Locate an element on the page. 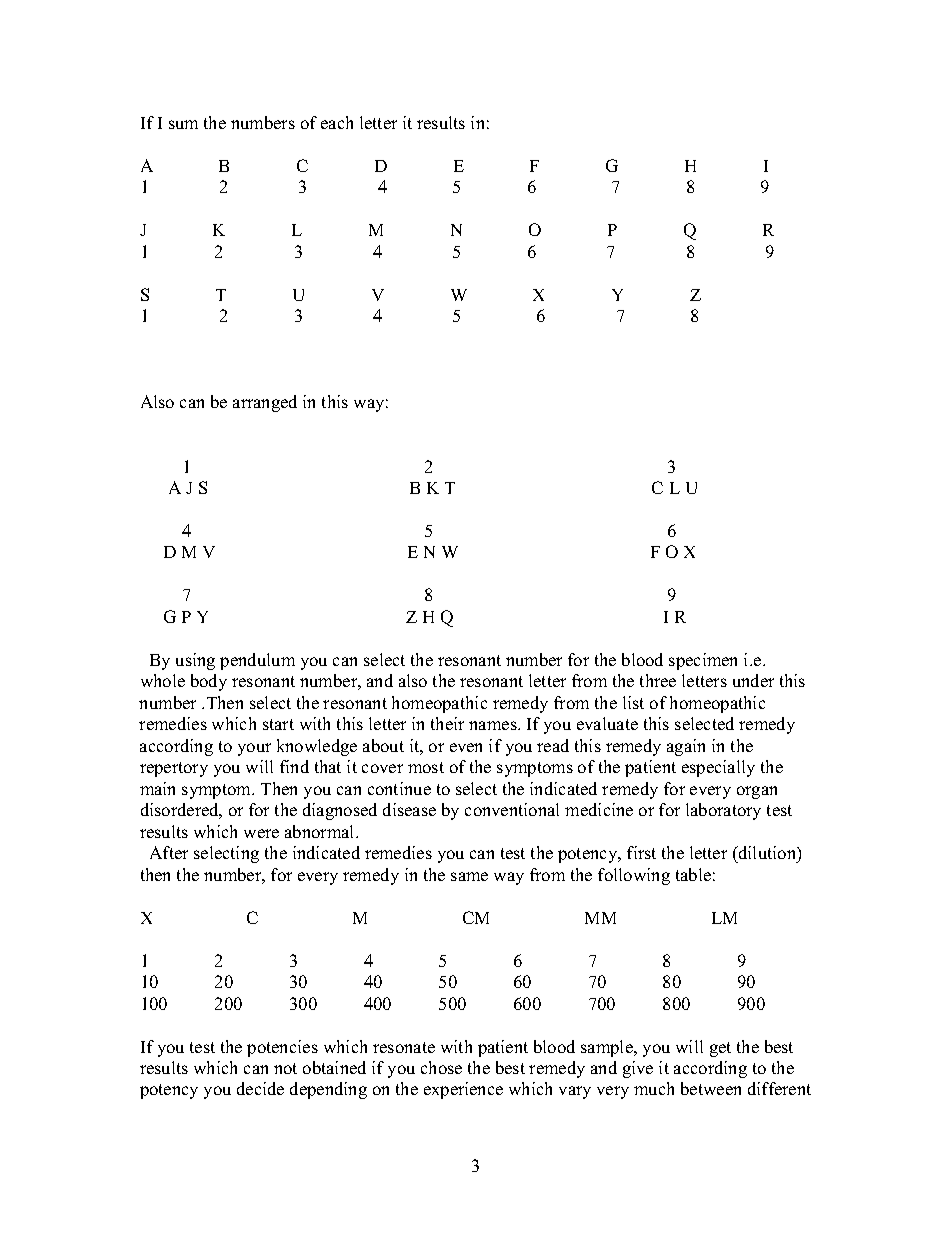  each is located at coordinates (337, 122).
